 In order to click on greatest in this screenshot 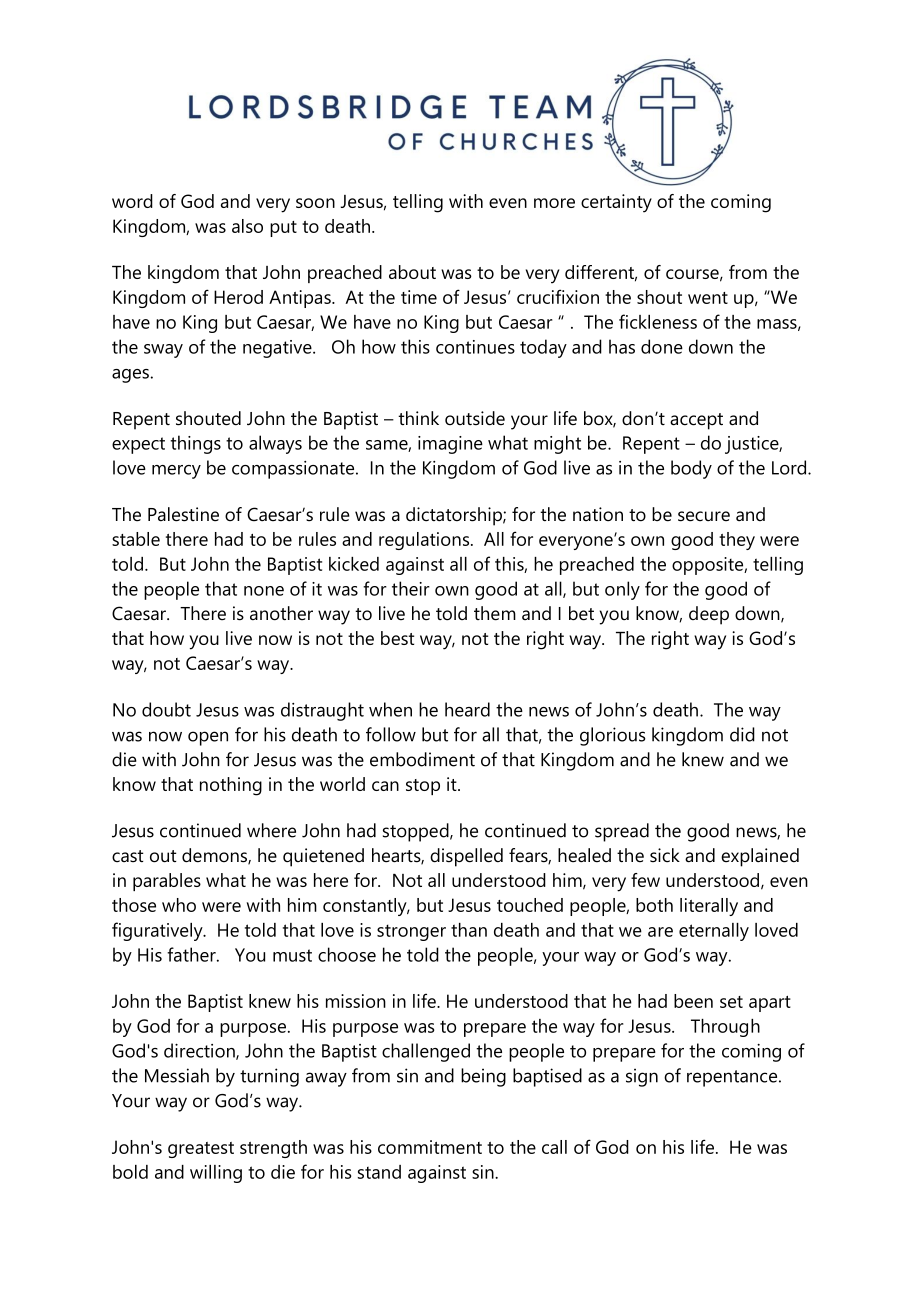, I will do `click(201, 1150)`.
